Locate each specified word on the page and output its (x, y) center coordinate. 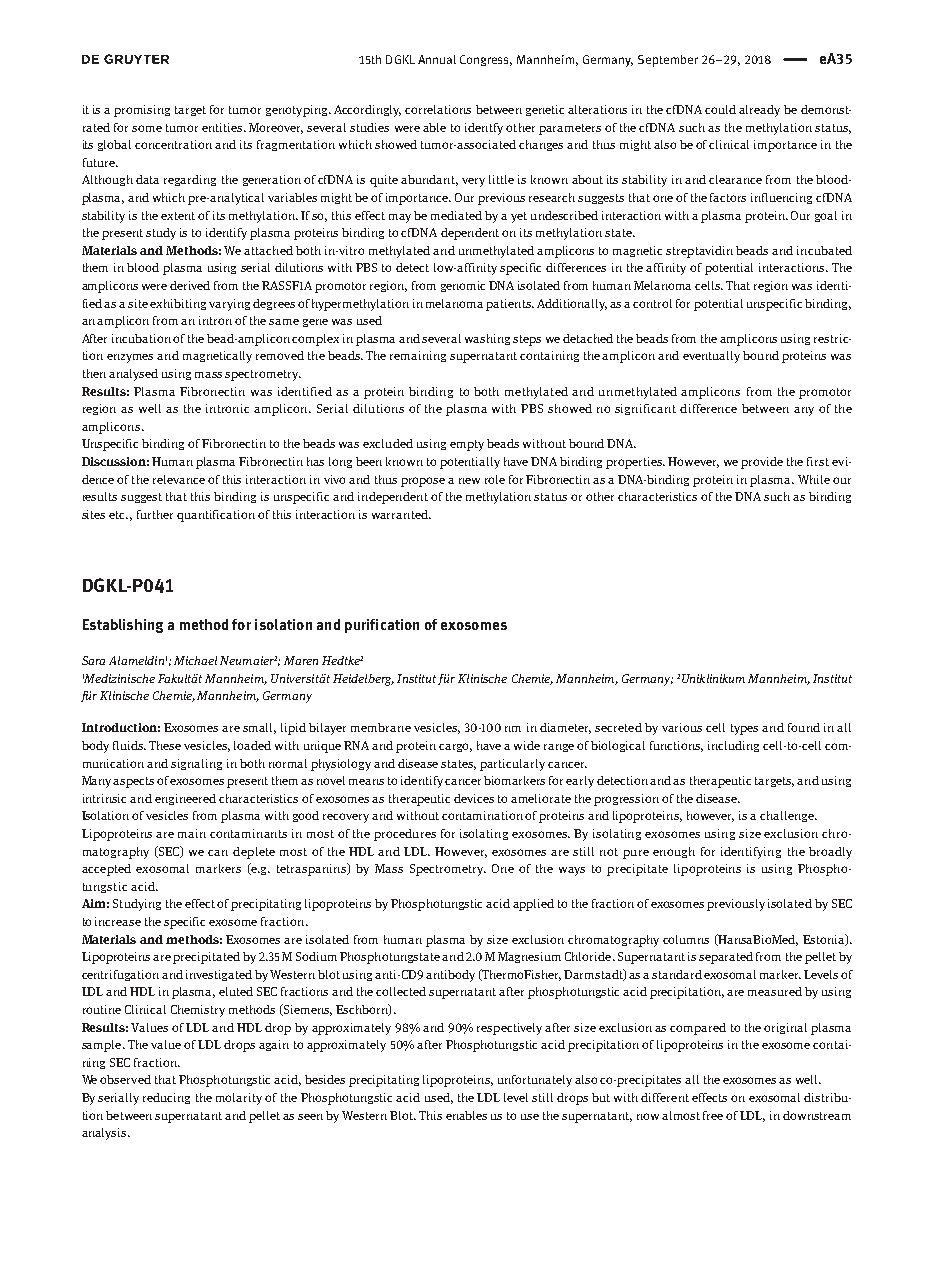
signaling (196, 764)
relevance (179, 479)
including (733, 746)
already (759, 111)
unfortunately (535, 1081)
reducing (166, 1098)
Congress (486, 60)
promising (142, 111)
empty (467, 445)
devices (474, 798)
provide (762, 463)
